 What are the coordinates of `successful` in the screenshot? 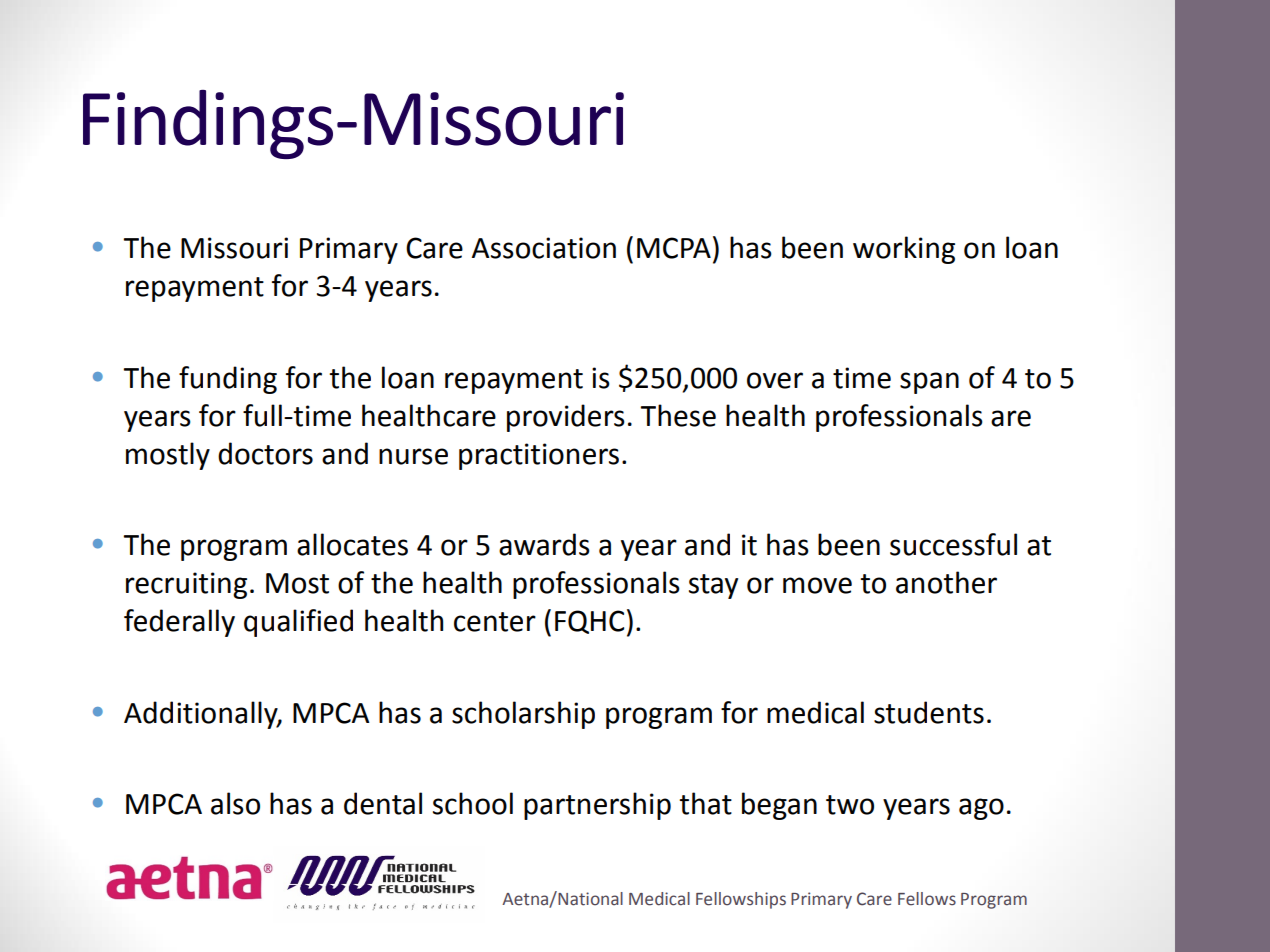 It's located at (953, 544).
